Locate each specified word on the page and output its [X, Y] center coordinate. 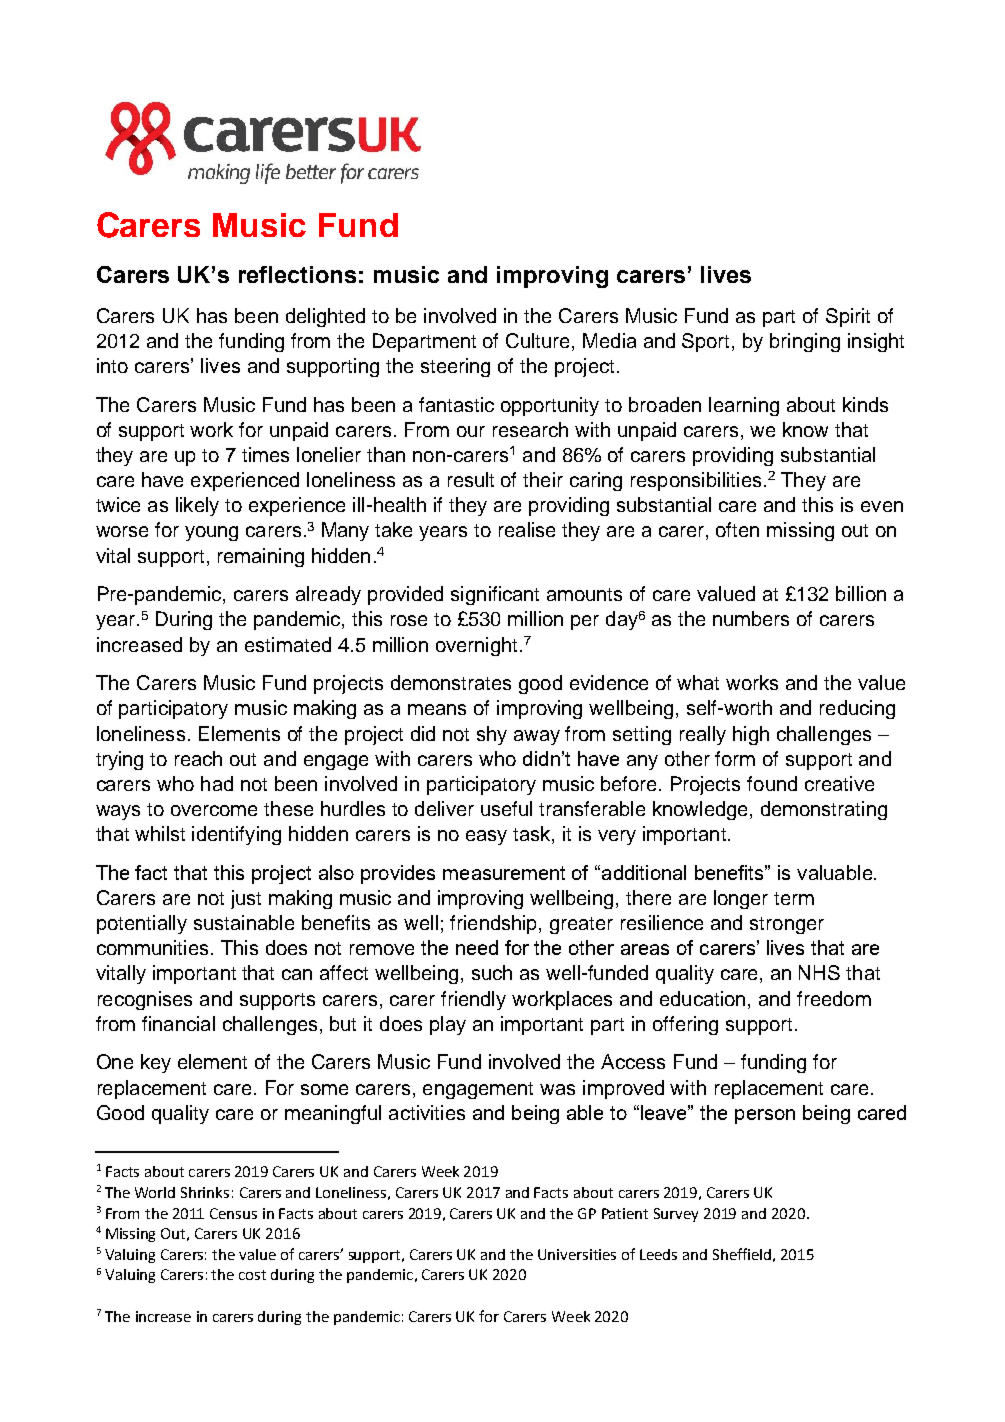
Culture [539, 342]
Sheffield [742, 1254]
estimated [288, 644]
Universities [577, 1254]
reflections [297, 274]
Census [233, 1213]
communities [152, 947]
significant [495, 595]
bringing [805, 342]
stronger [787, 925]
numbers [751, 618]
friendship [495, 924]
